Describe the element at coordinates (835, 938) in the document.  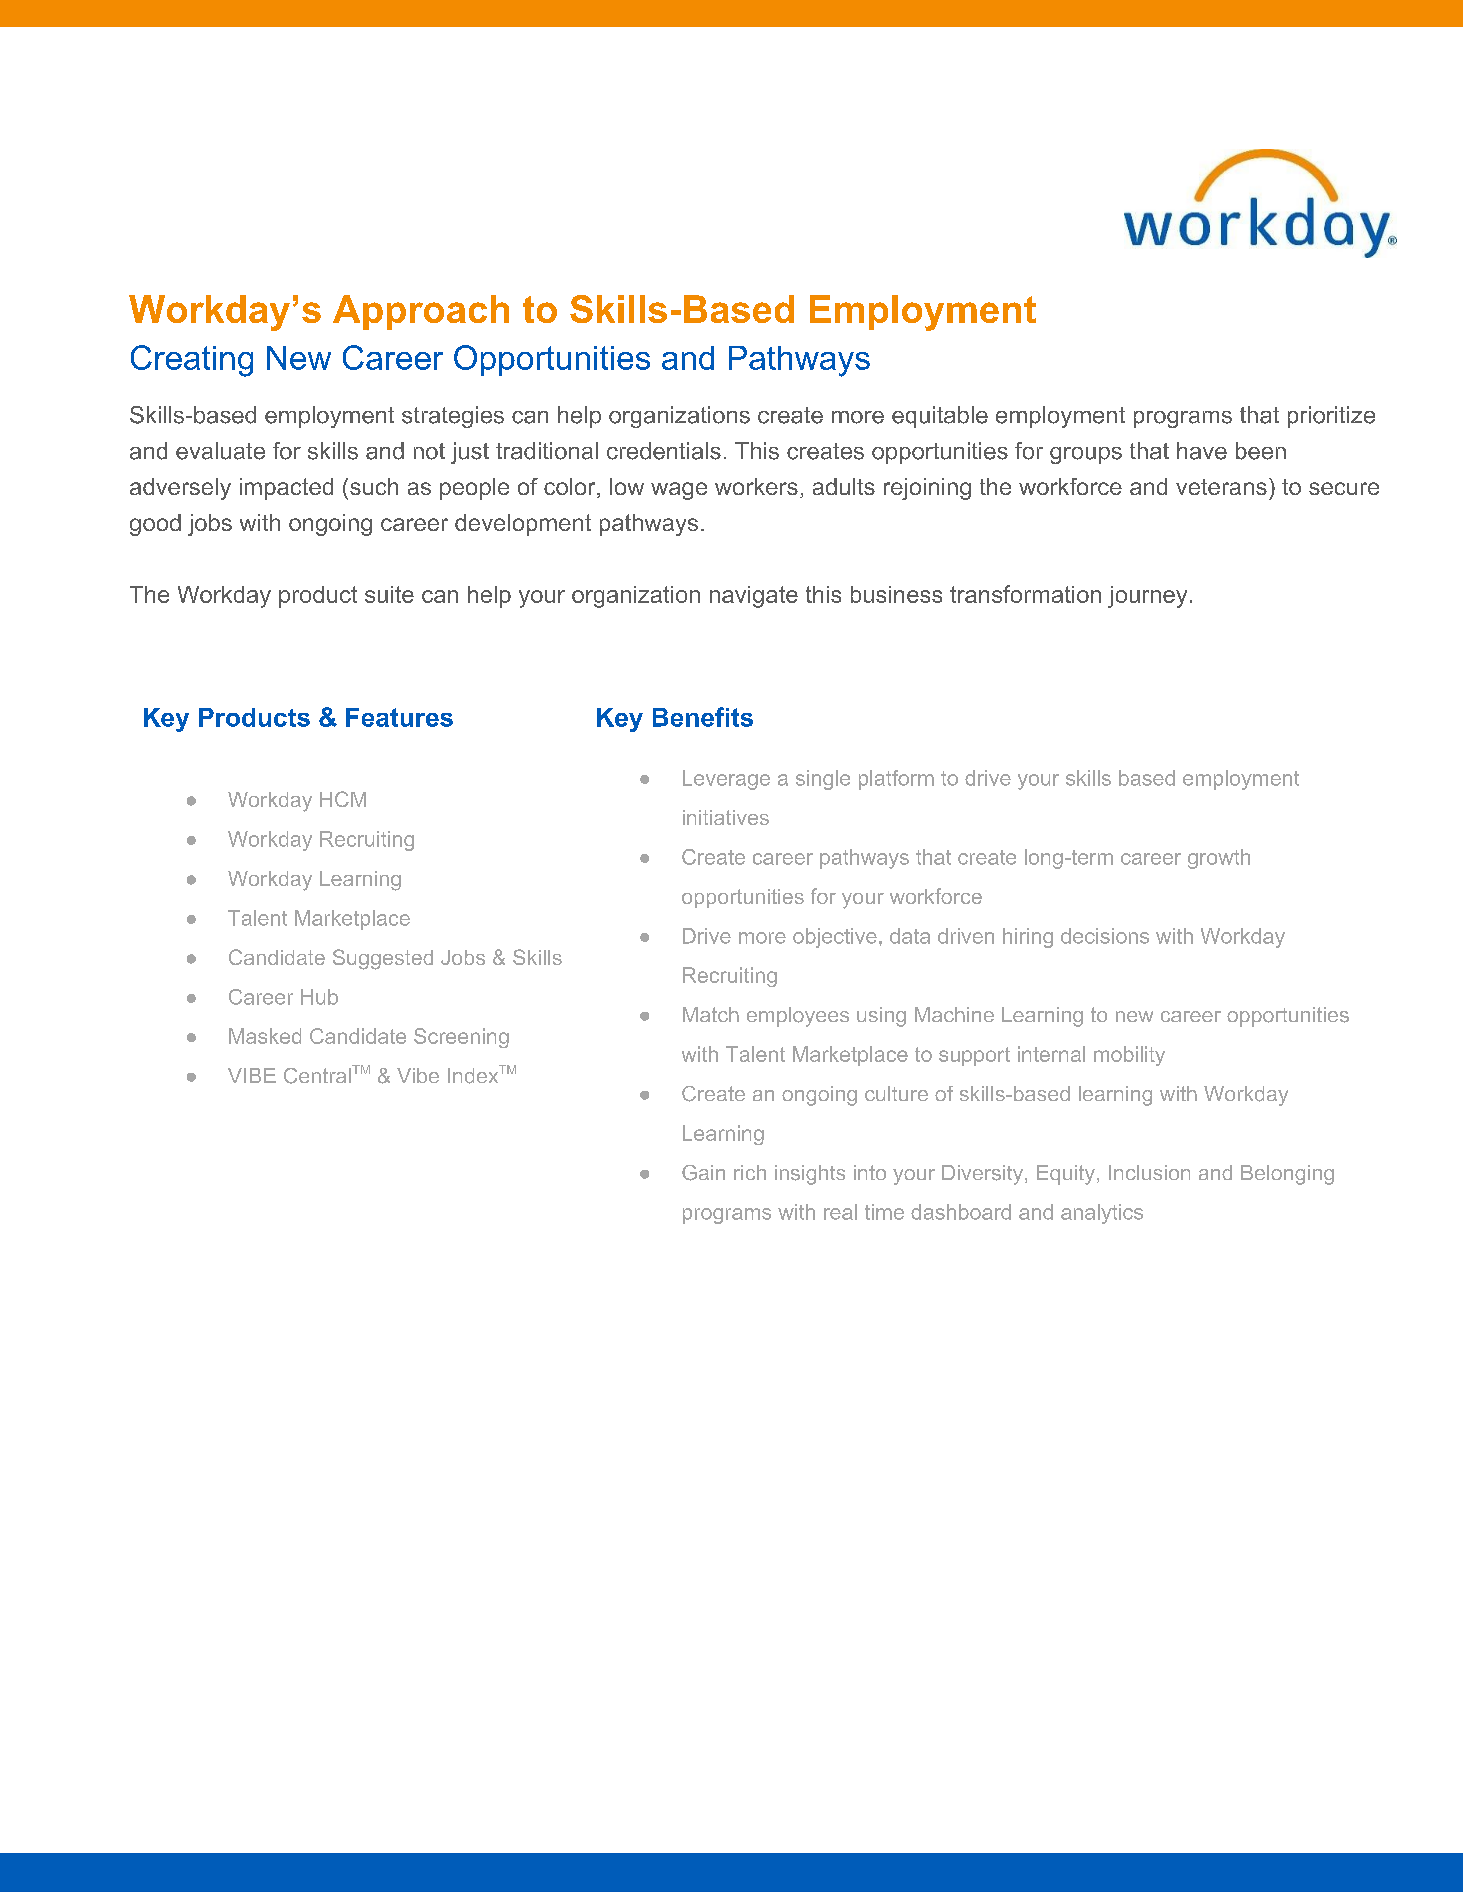
I see `objective` at that location.
